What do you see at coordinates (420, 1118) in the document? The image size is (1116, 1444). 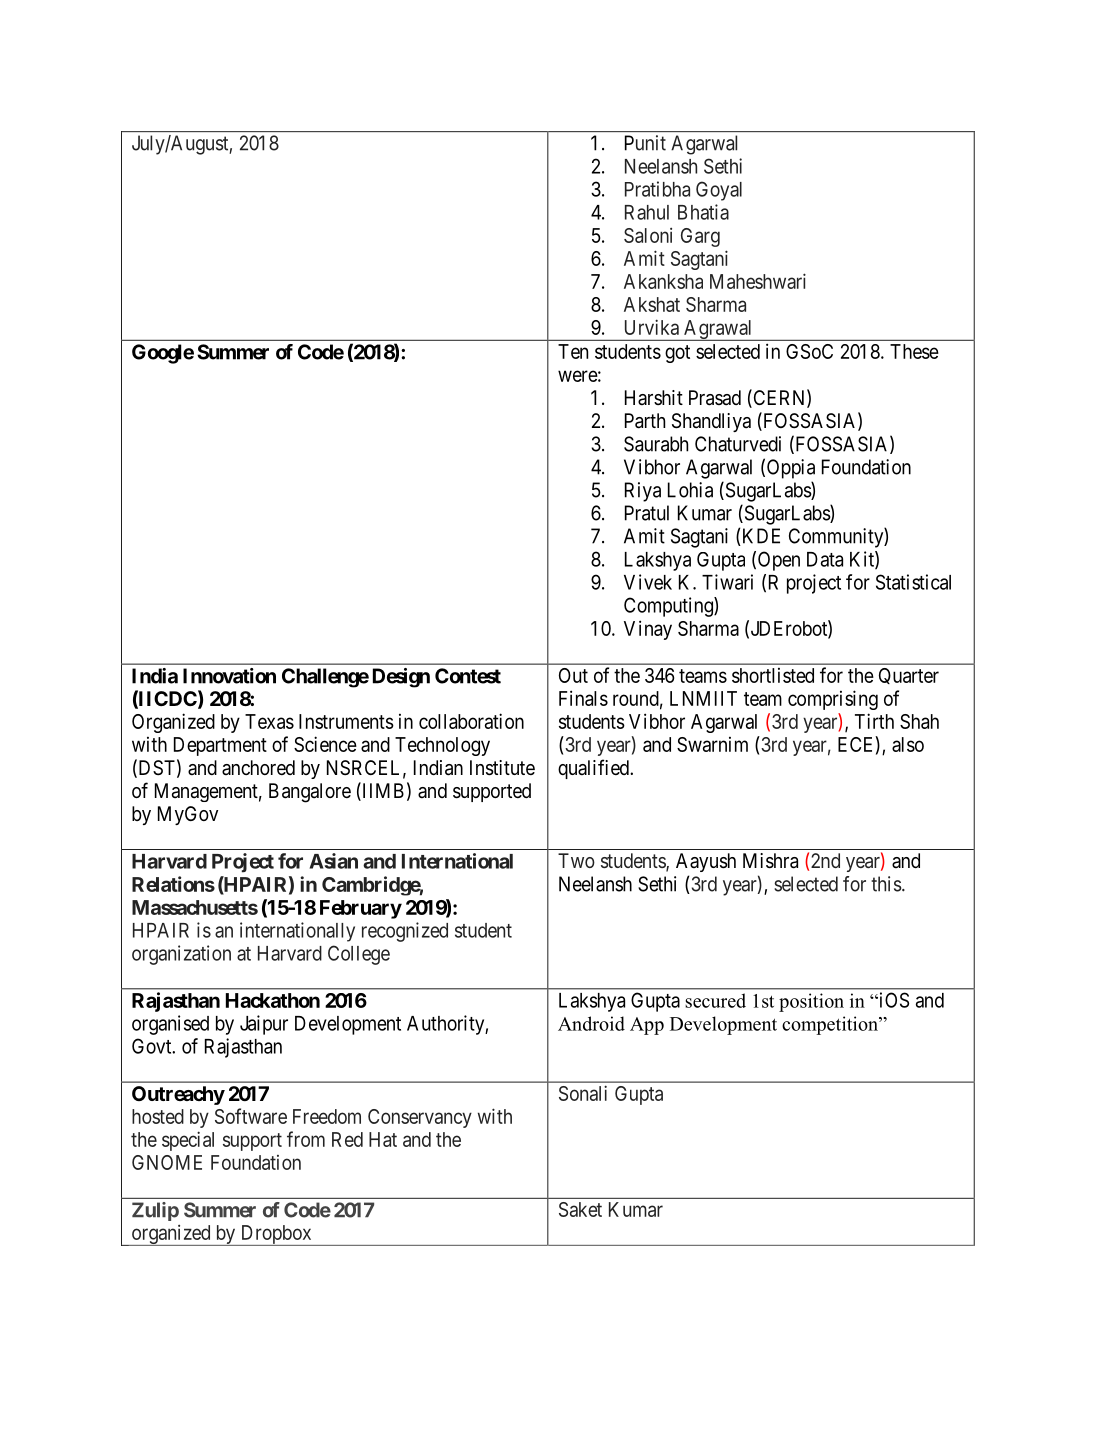 I see `Conservancy` at bounding box center [420, 1118].
